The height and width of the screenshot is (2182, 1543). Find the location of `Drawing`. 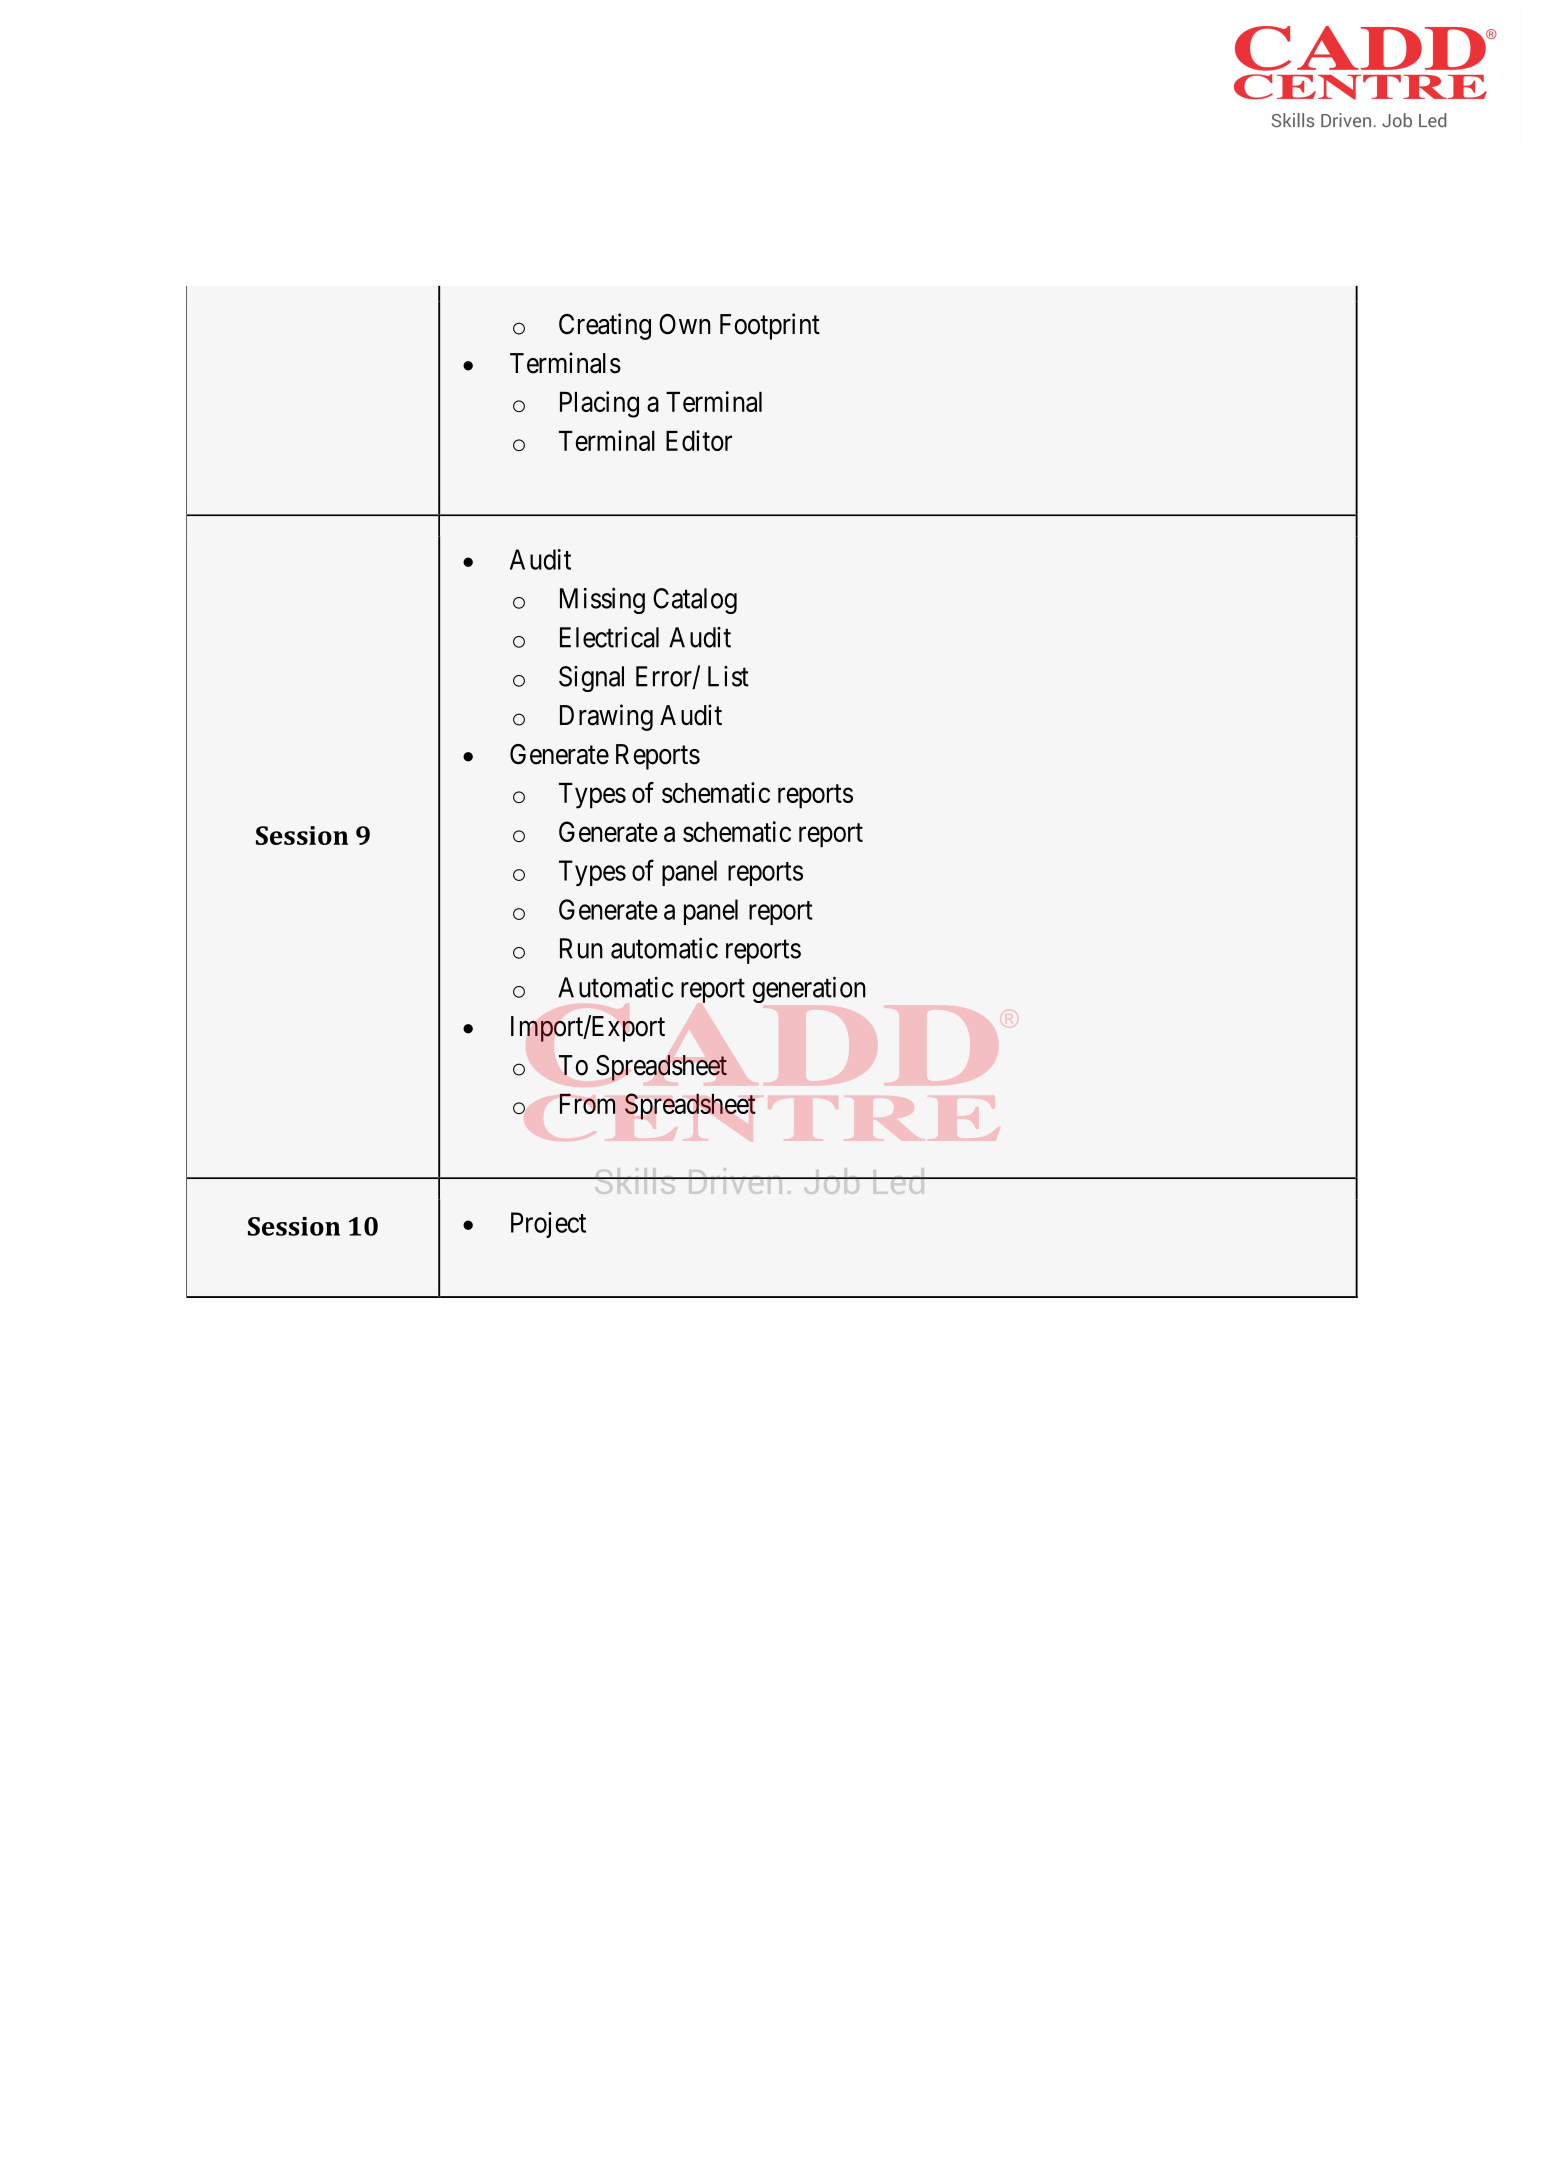

Drawing is located at coordinates (606, 717).
